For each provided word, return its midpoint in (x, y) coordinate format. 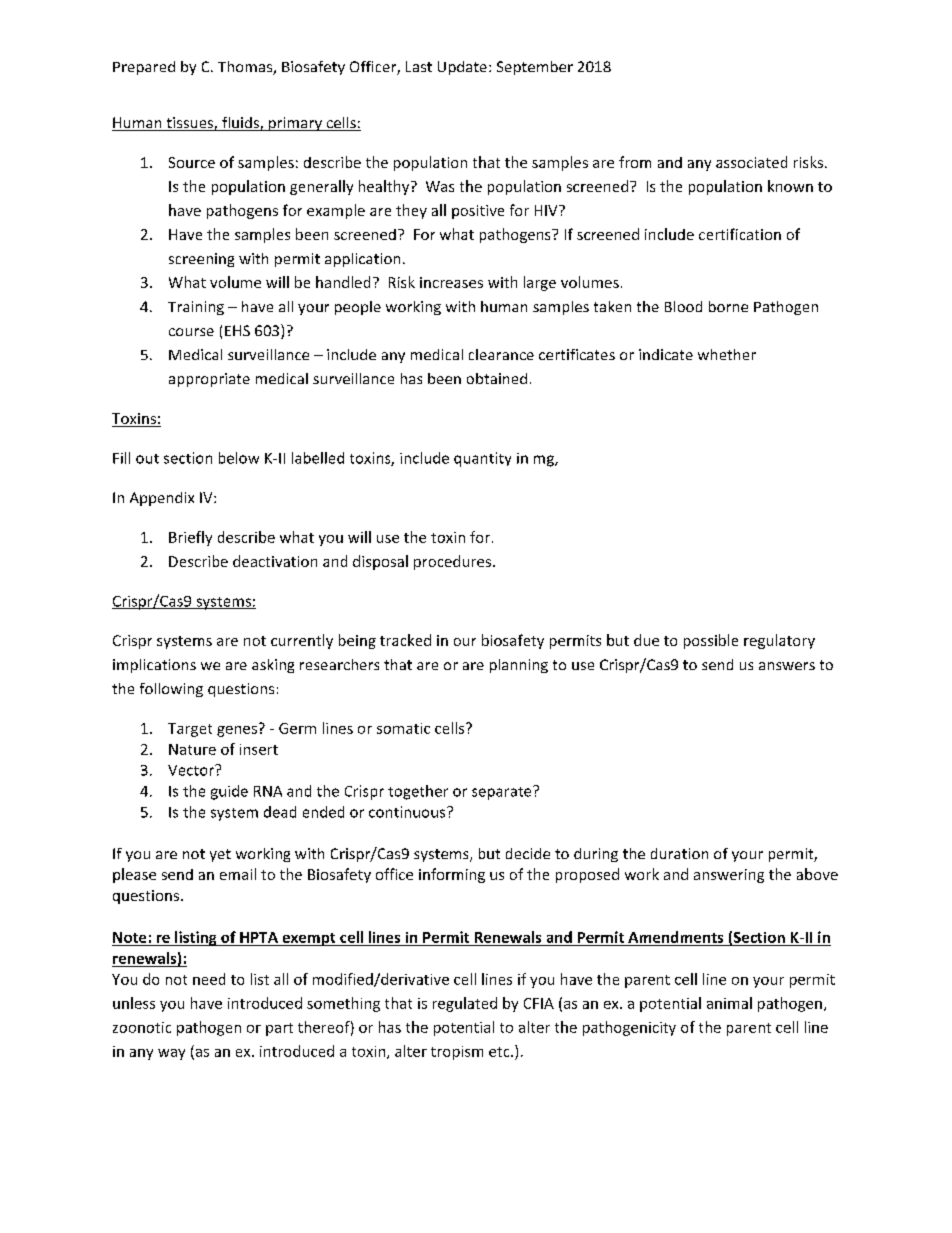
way (171, 1054)
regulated (465, 1004)
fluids (240, 124)
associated (751, 162)
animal (729, 1003)
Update (462, 68)
